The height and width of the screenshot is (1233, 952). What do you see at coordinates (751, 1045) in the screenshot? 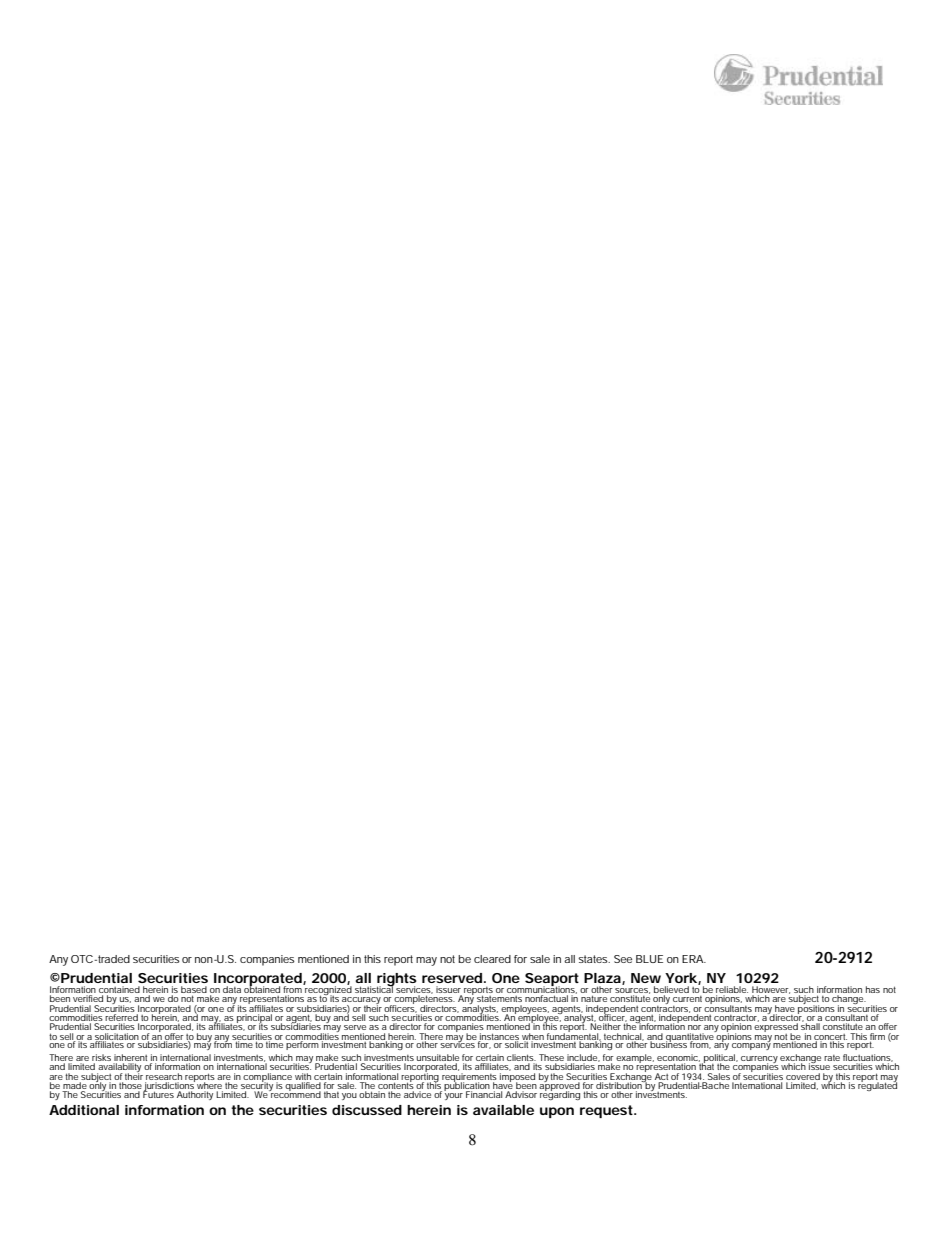
I see `company` at bounding box center [751, 1045].
